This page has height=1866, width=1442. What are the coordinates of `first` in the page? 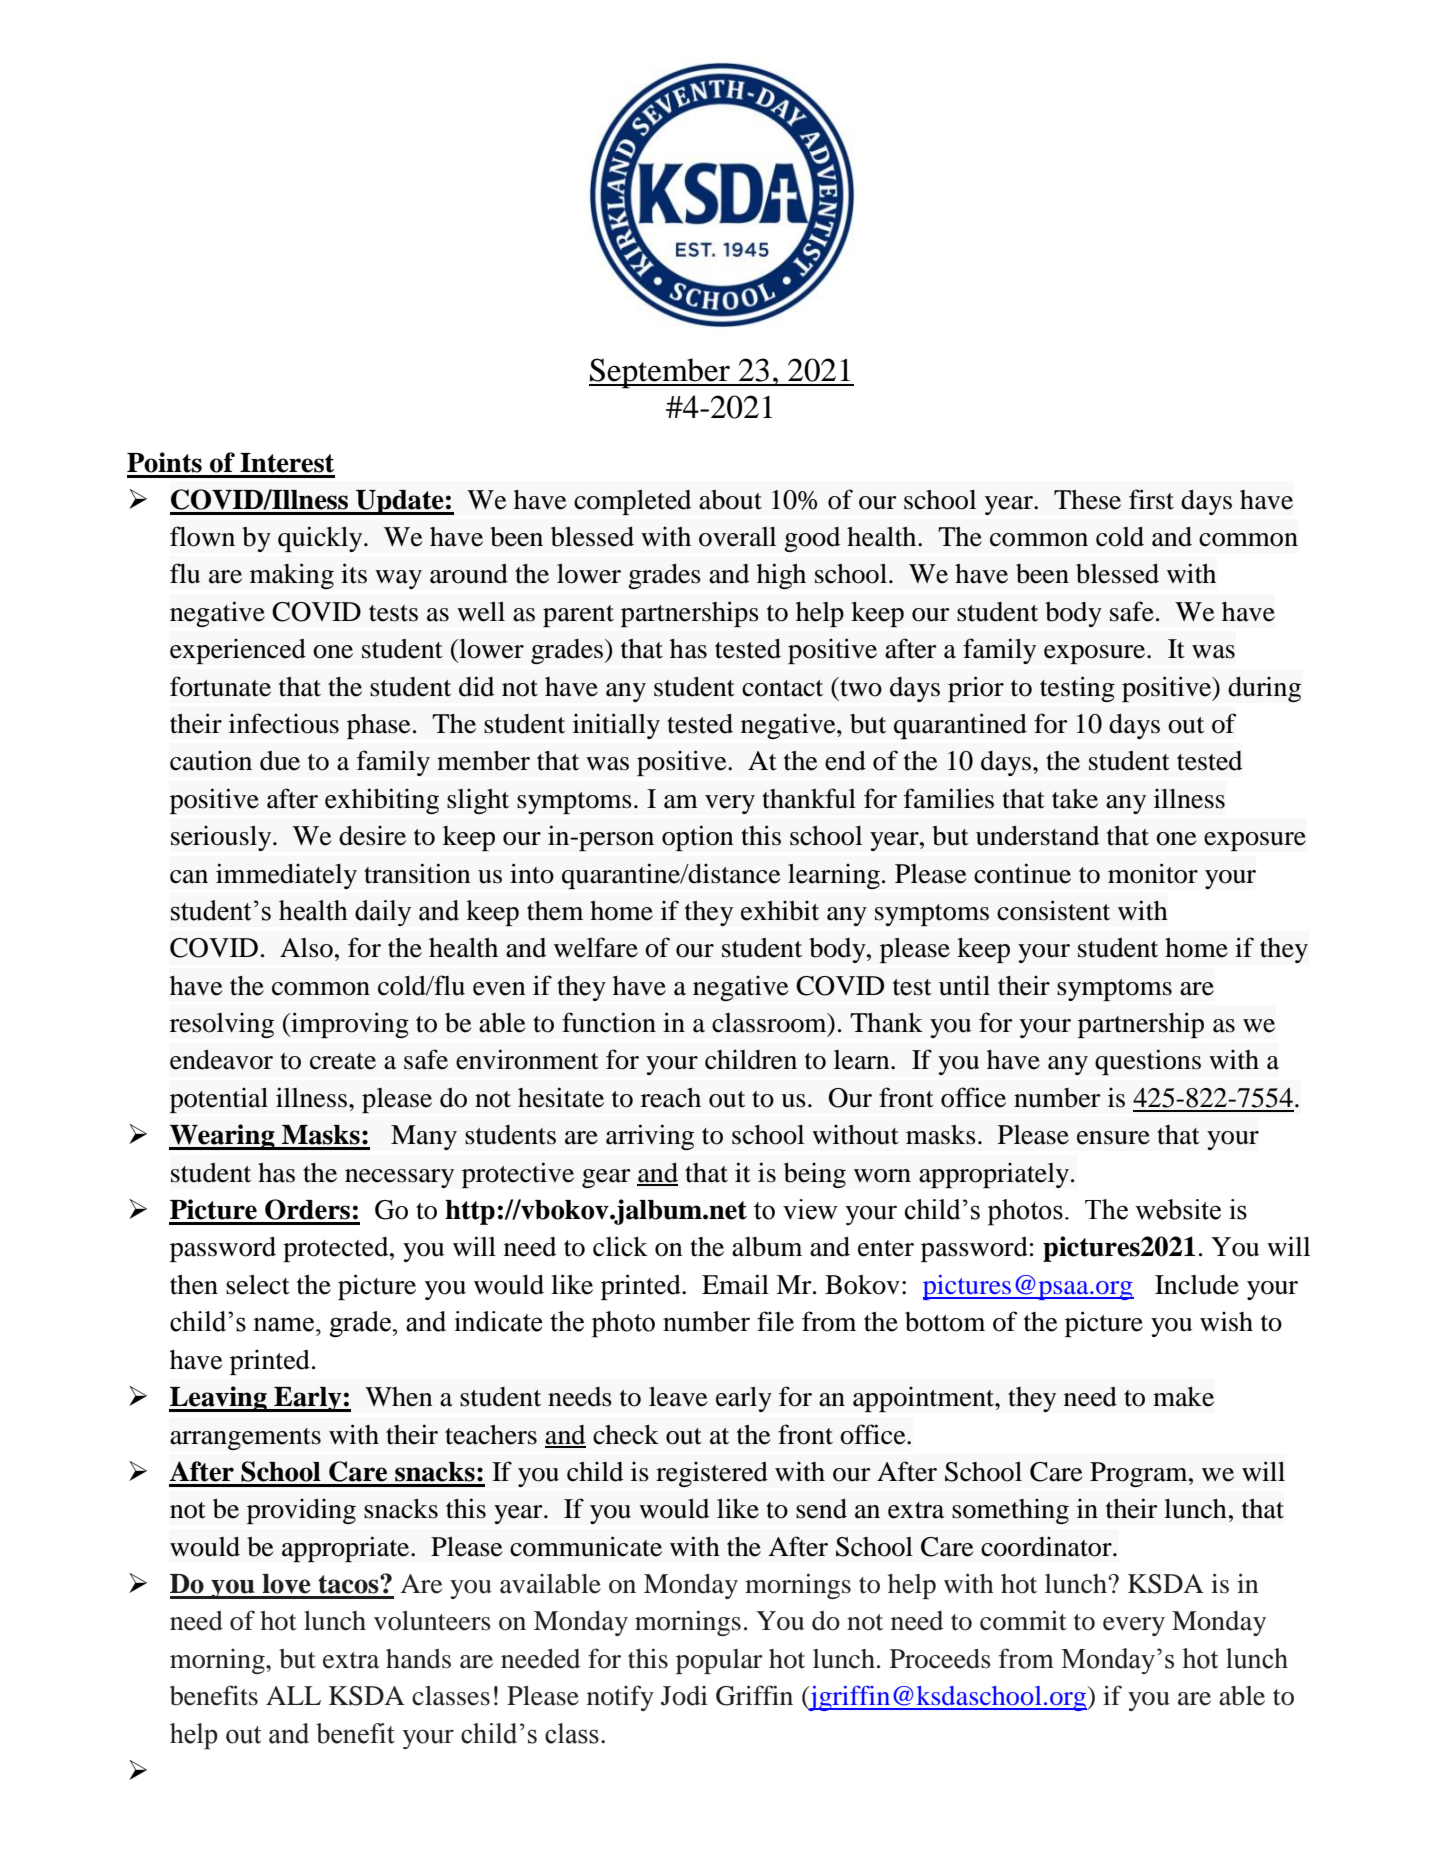 It's located at (1151, 499).
